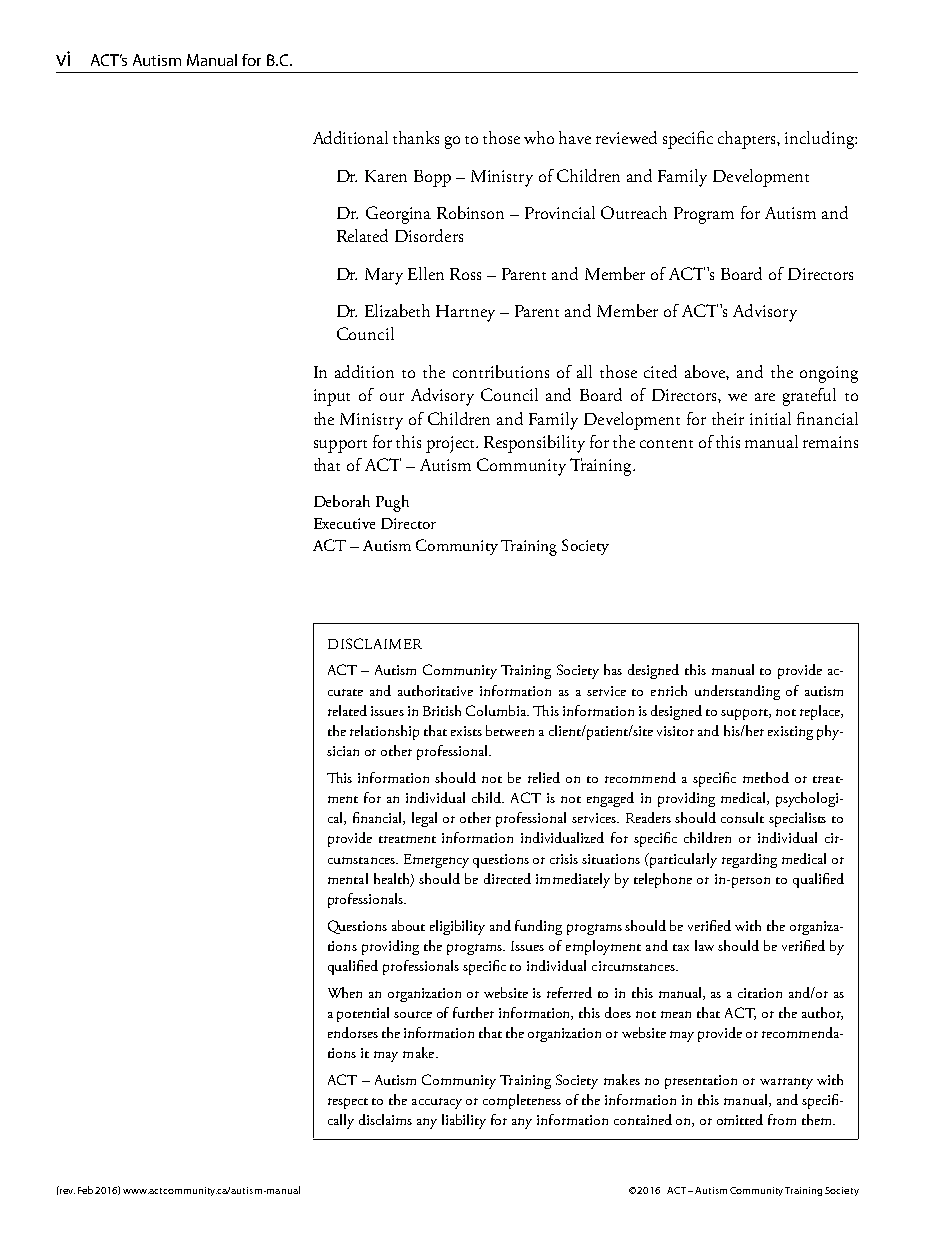  I want to click on Bopp, so click(432, 178).
